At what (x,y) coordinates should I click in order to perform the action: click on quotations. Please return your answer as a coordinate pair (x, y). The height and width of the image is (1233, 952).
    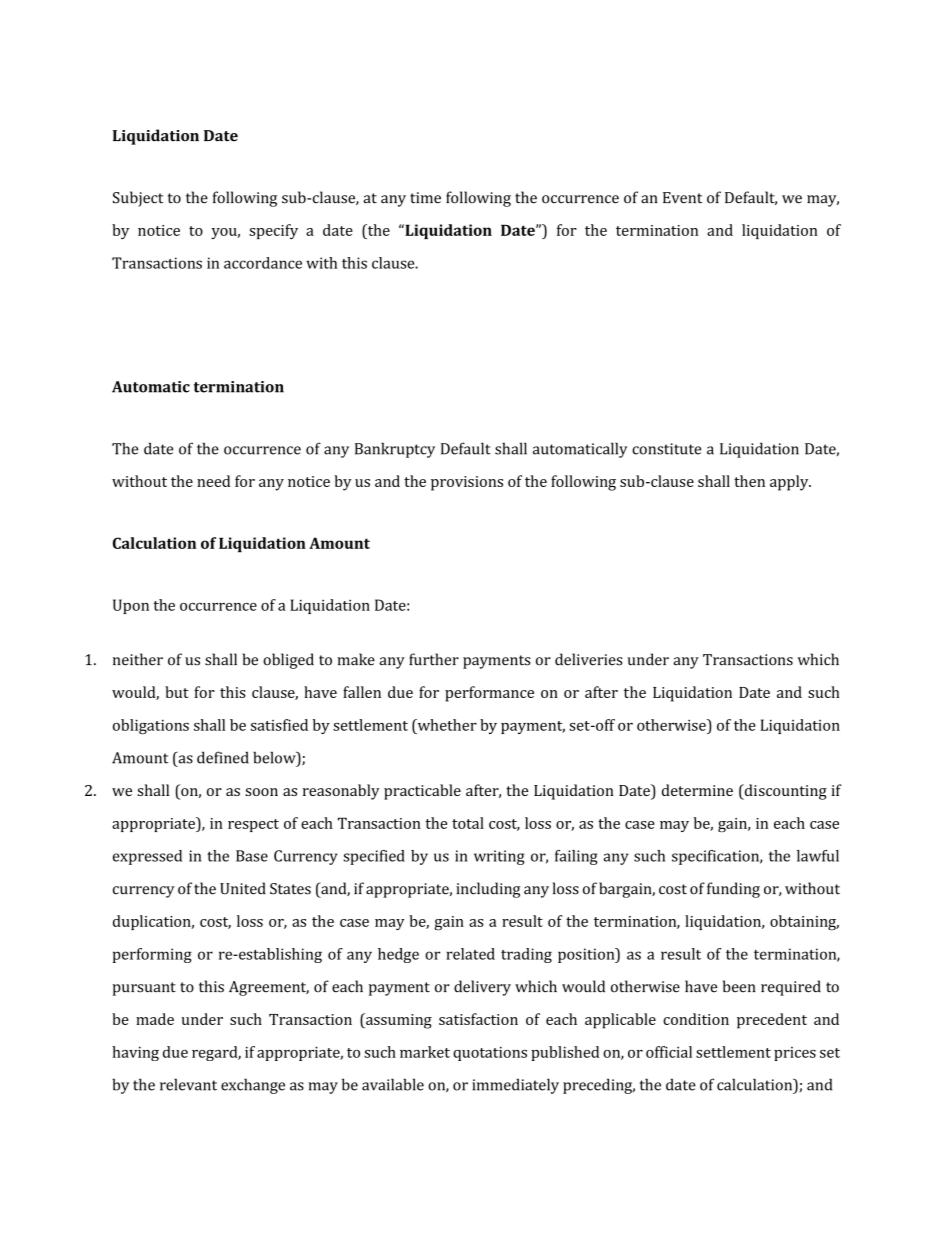
    Looking at the image, I should click on (490, 1053).
